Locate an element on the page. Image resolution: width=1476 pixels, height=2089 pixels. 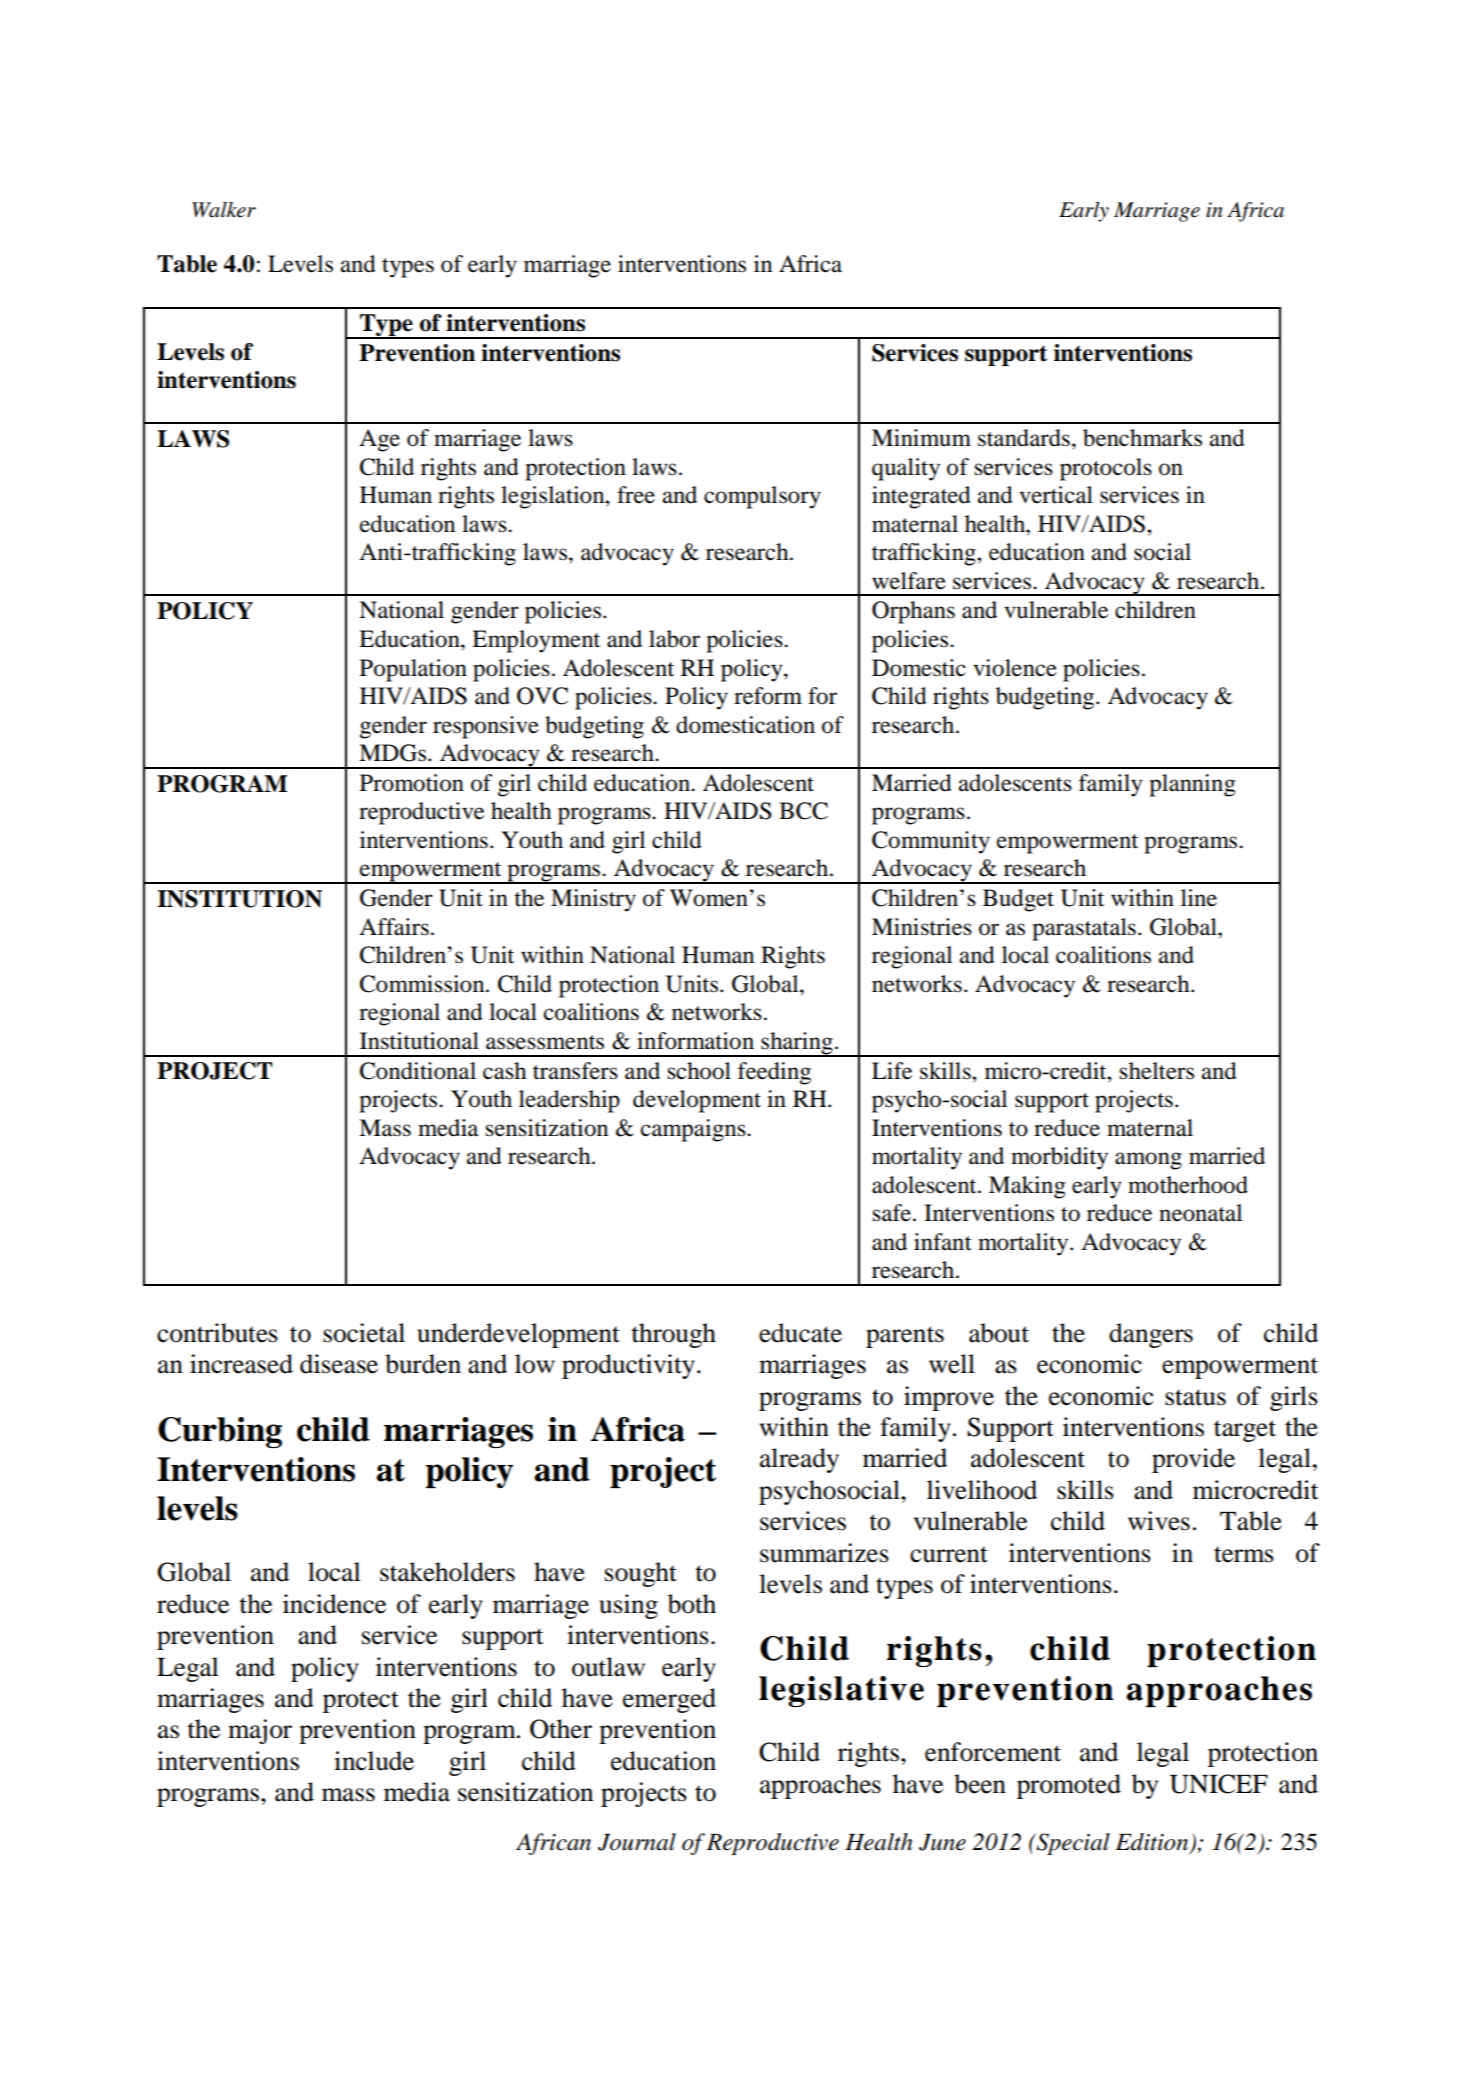
information is located at coordinates (695, 1041).
